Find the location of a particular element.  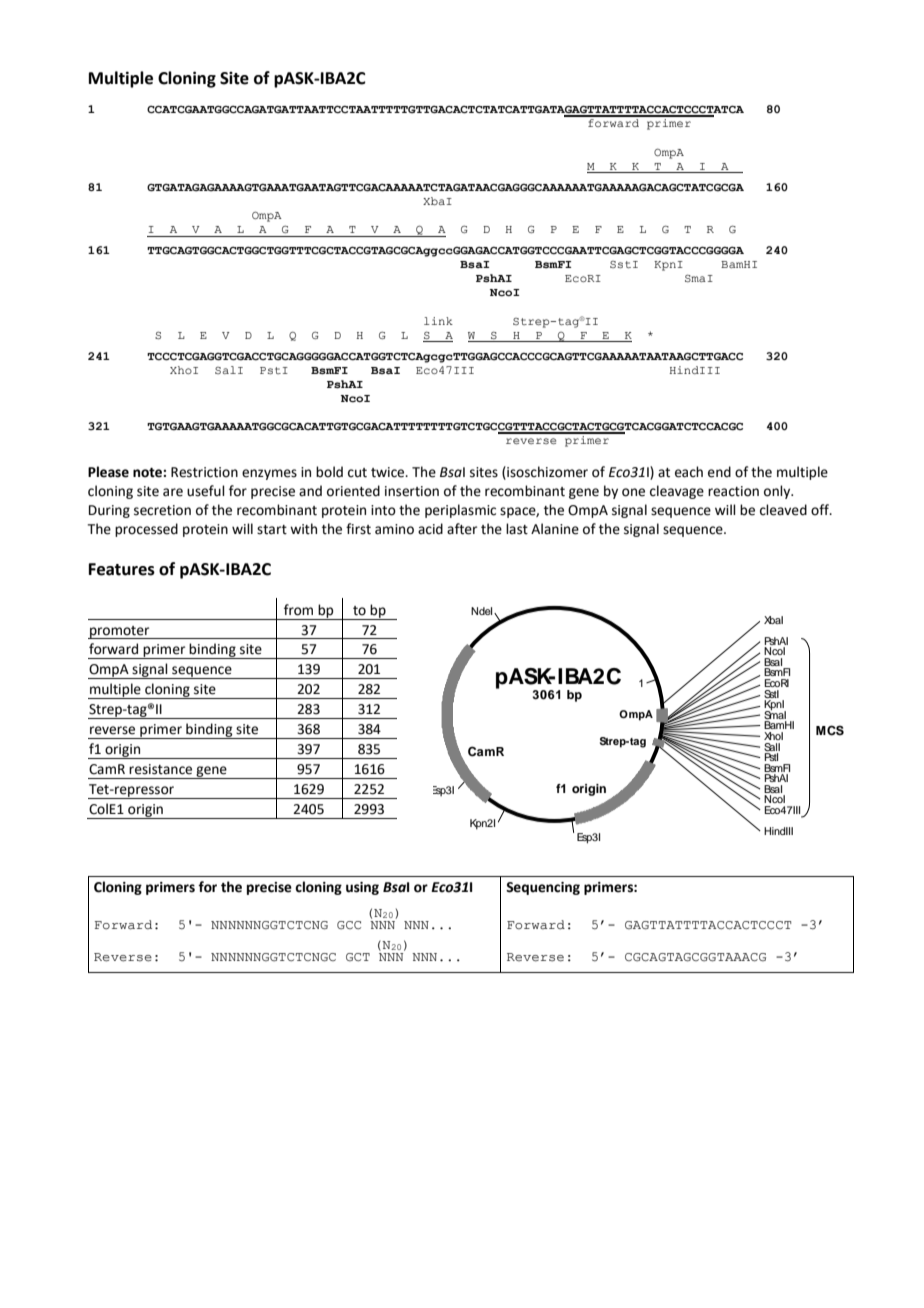

end is located at coordinates (719, 472).
